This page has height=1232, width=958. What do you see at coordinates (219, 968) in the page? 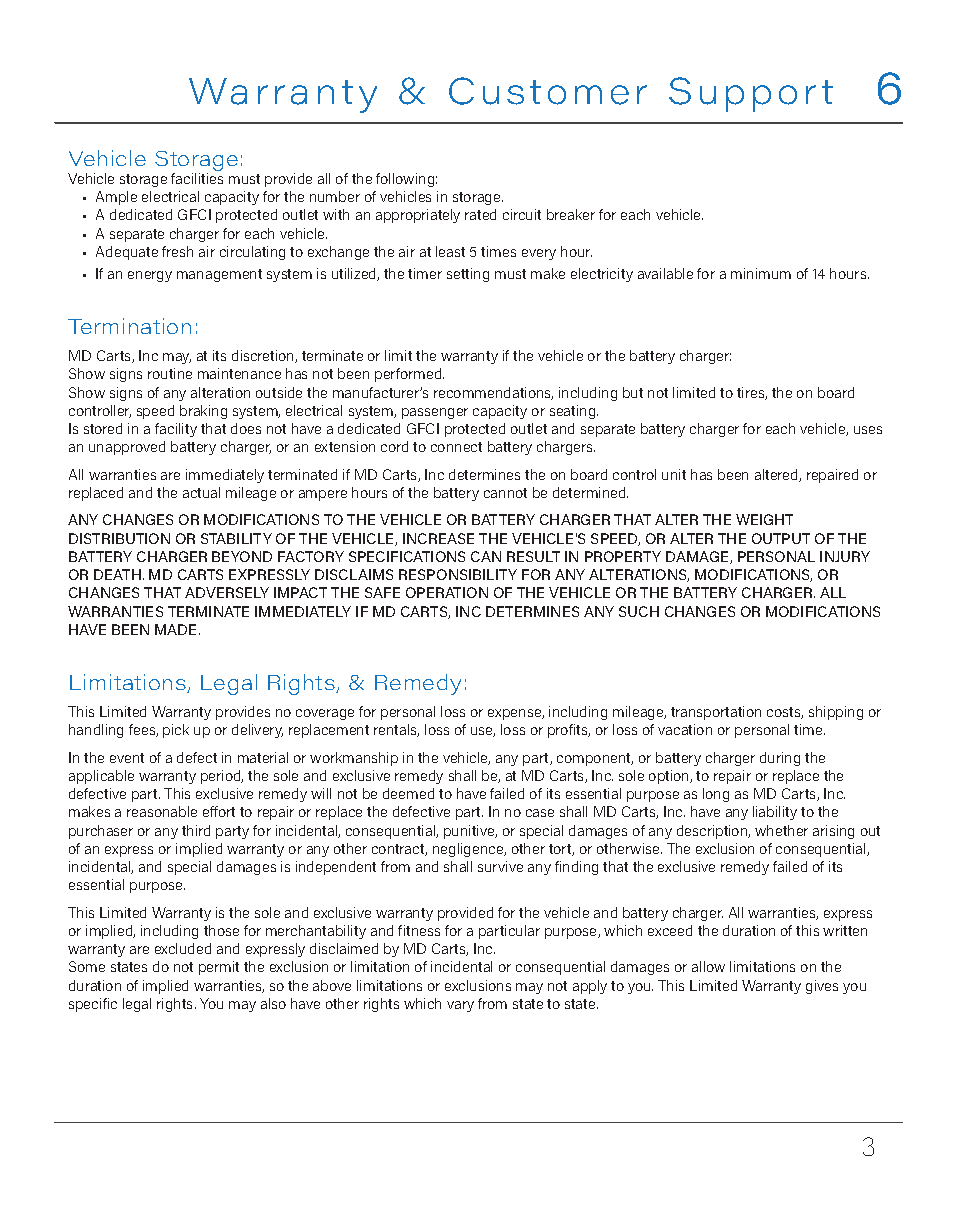
I see `permit` at bounding box center [219, 968].
